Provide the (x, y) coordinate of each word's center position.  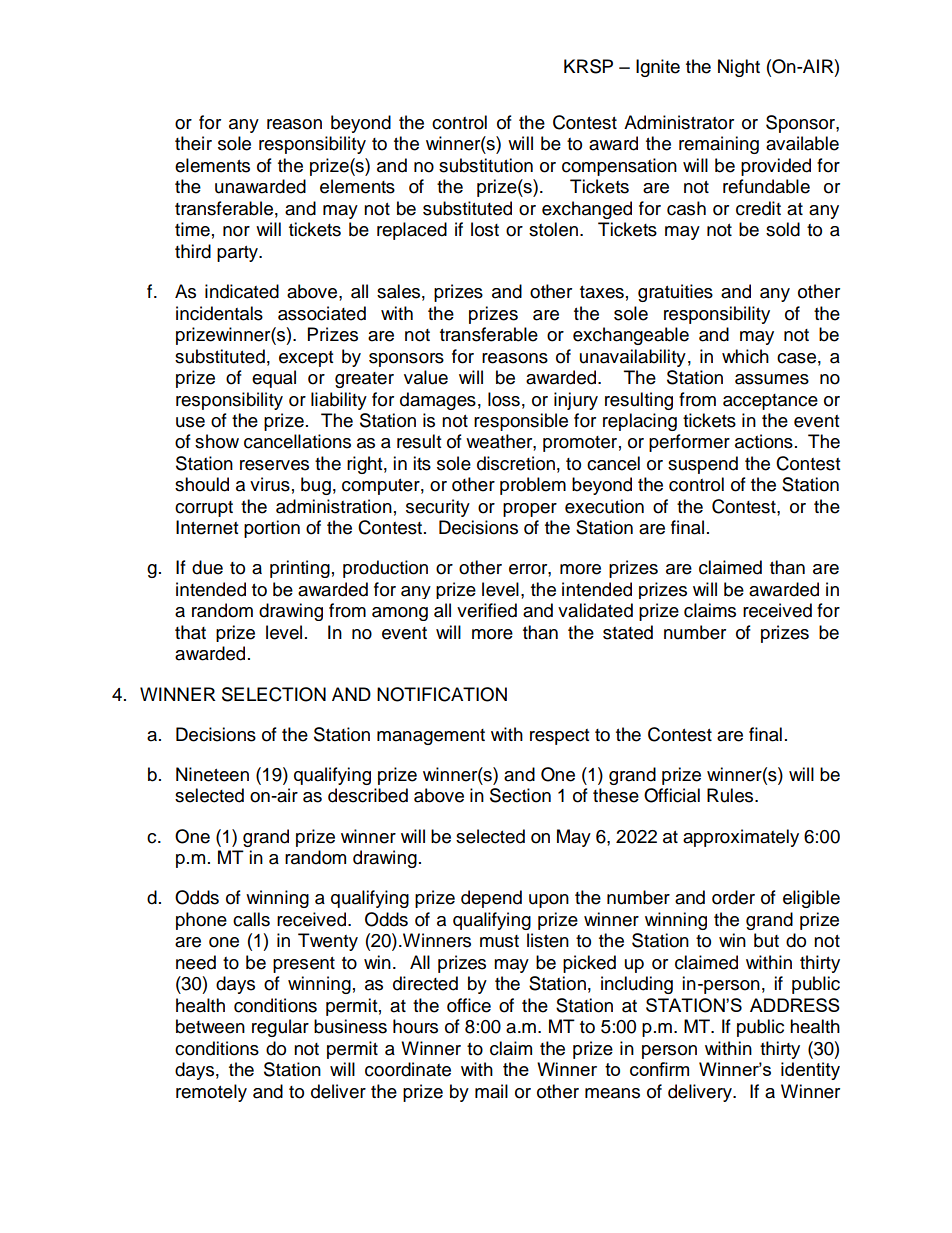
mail (491, 1091)
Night (739, 68)
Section (520, 795)
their (193, 143)
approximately (741, 838)
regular (280, 1028)
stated (628, 632)
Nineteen (212, 774)
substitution (486, 165)
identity (810, 1071)
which (745, 356)
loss (504, 399)
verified (487, 610)
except (306, 359)
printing (300, 569)
